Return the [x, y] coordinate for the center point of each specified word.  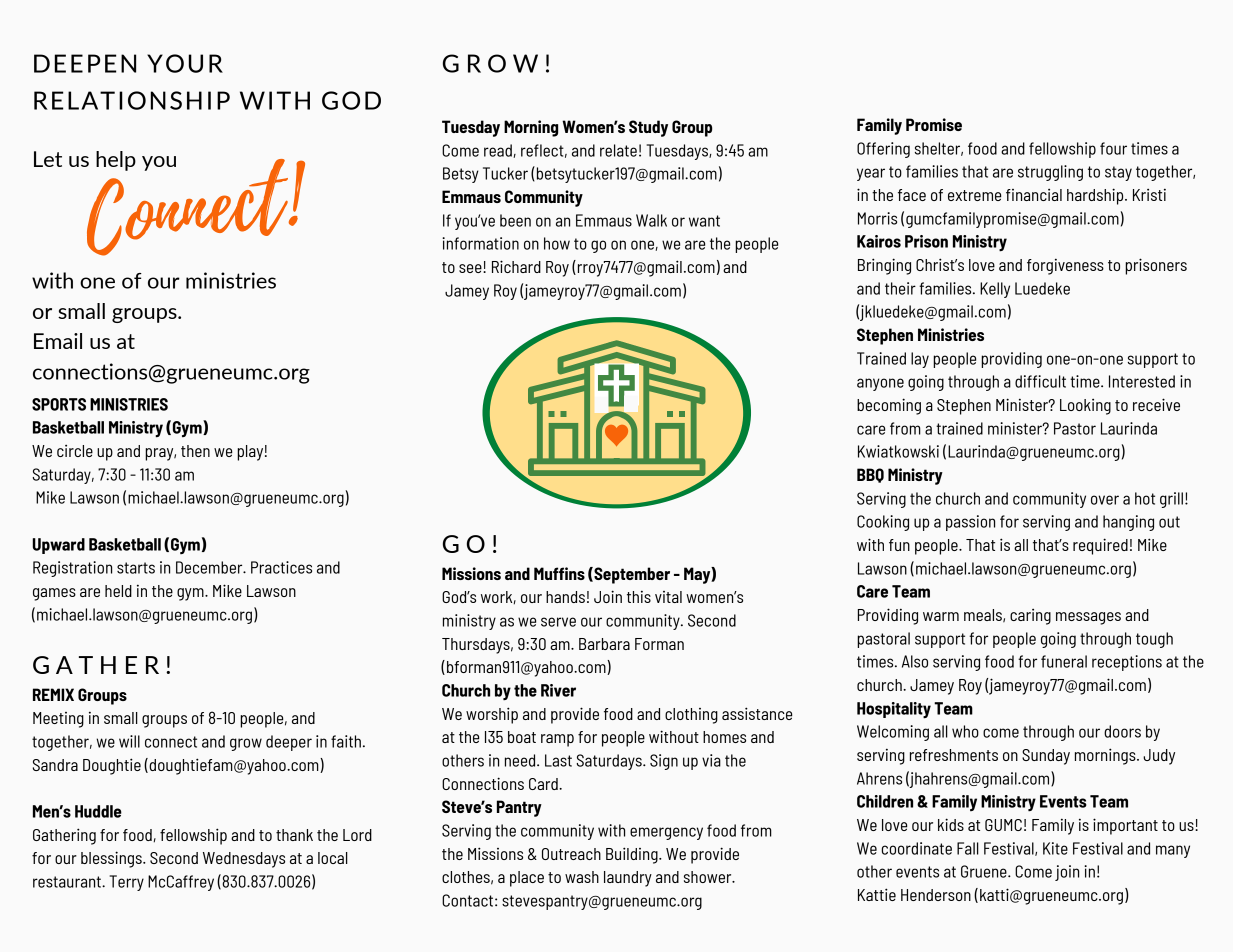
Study [648, 128]
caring [1030, 617]
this [639, 596]
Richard [516, 266]
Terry [126, 883]
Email [58, 341]
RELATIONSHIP [132, 100]
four [1113, 148]
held [118, 591]
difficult [1040, 381]
